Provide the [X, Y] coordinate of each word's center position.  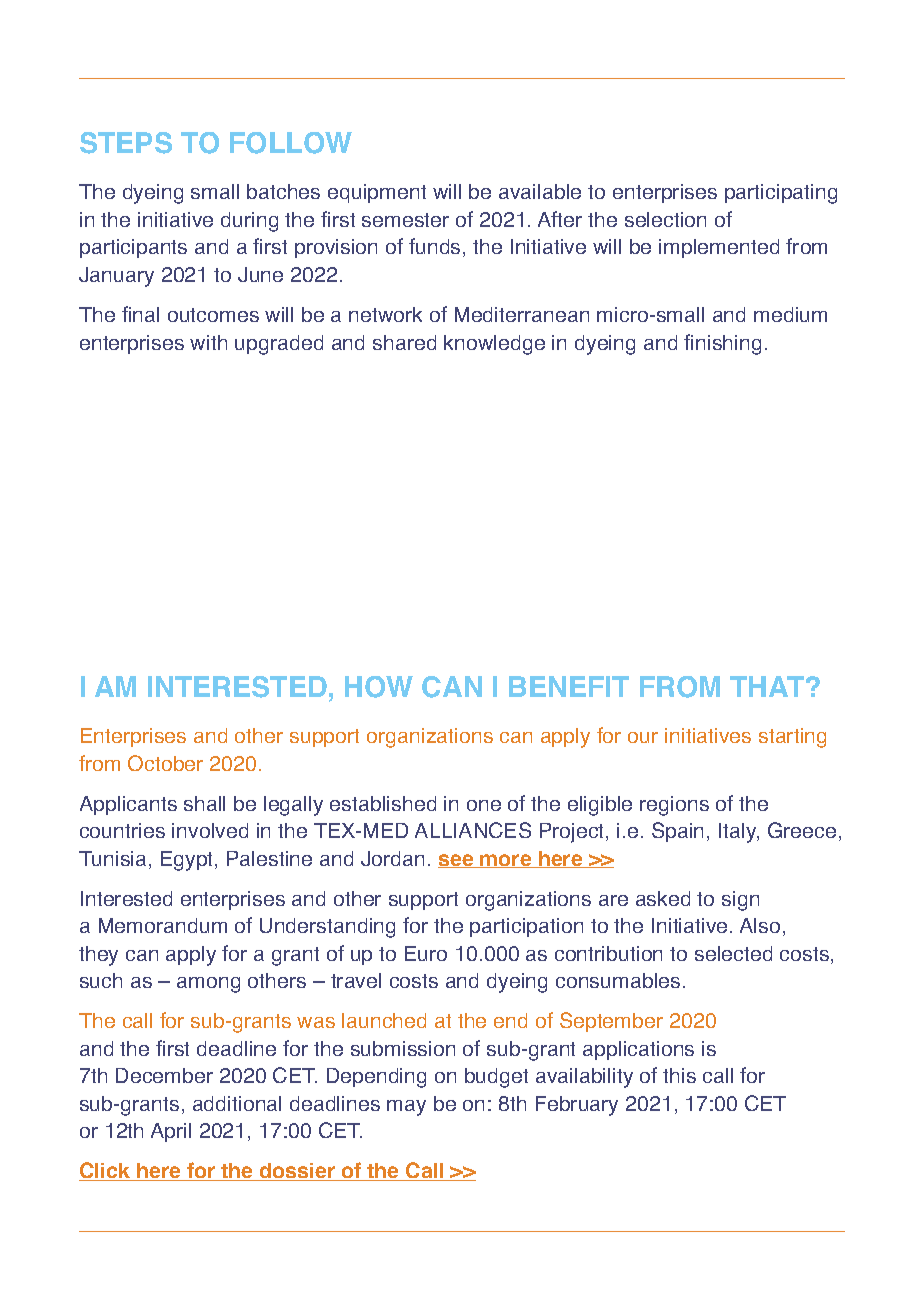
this [679, 1075]
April [171, 1132]
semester [405, 220]
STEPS [126, 143]
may [406, 1108]
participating [781, 194]
